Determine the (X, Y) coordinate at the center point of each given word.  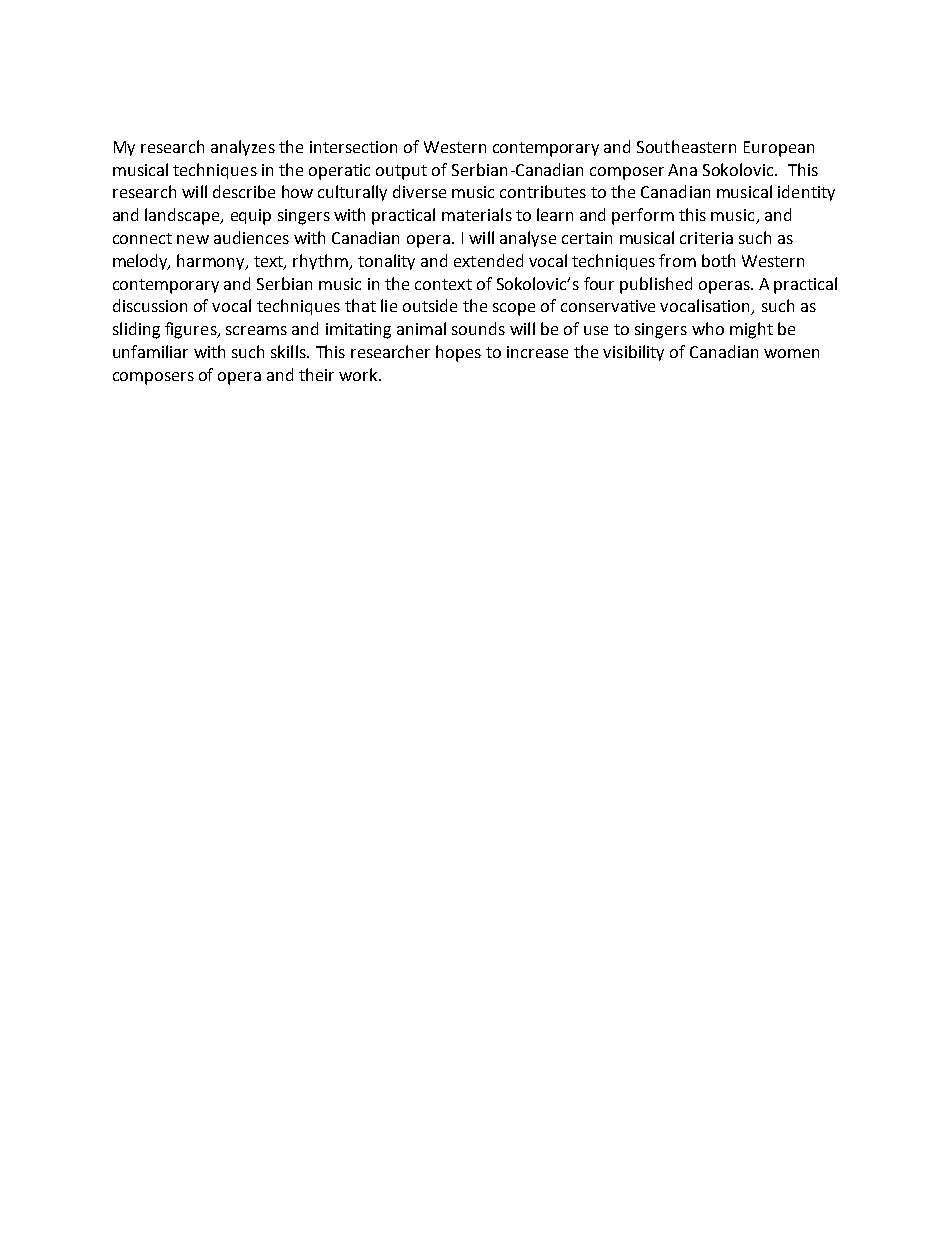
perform (643, 216)
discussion (150, 305)
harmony (212, 262)
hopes (458, 353)
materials (477, 214)
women (791, 353)
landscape (183, 216)
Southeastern (686, 146)
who (708, 328)
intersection (353, 147)
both (718, 260)
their (316, 374)
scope (514, 309)
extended (488, 260)
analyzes (243, 148)
